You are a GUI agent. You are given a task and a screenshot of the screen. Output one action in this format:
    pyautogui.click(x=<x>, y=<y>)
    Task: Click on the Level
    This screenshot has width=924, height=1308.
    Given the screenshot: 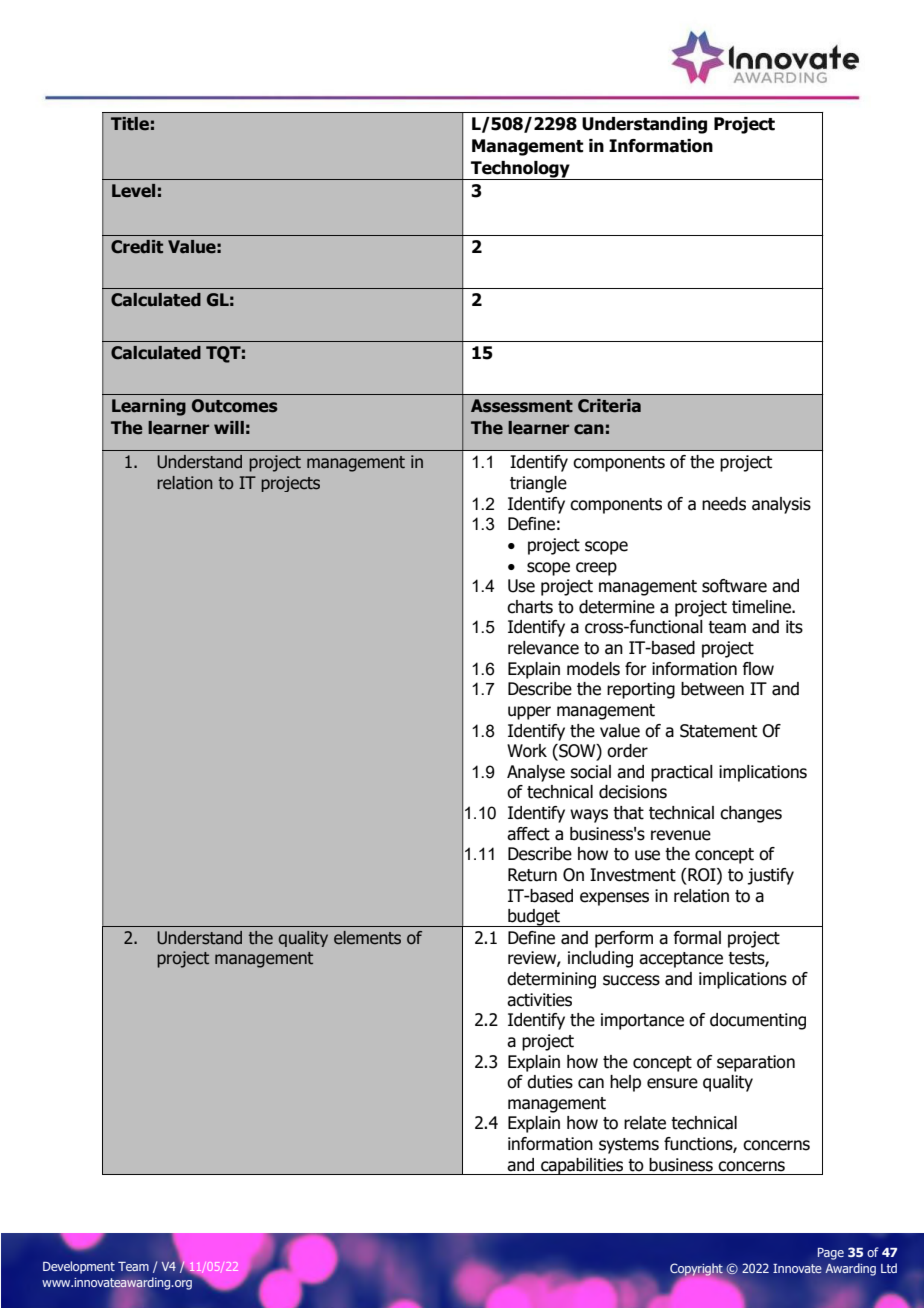 What is the action you would take?
    pyautogui.click(x=133, y=191)
